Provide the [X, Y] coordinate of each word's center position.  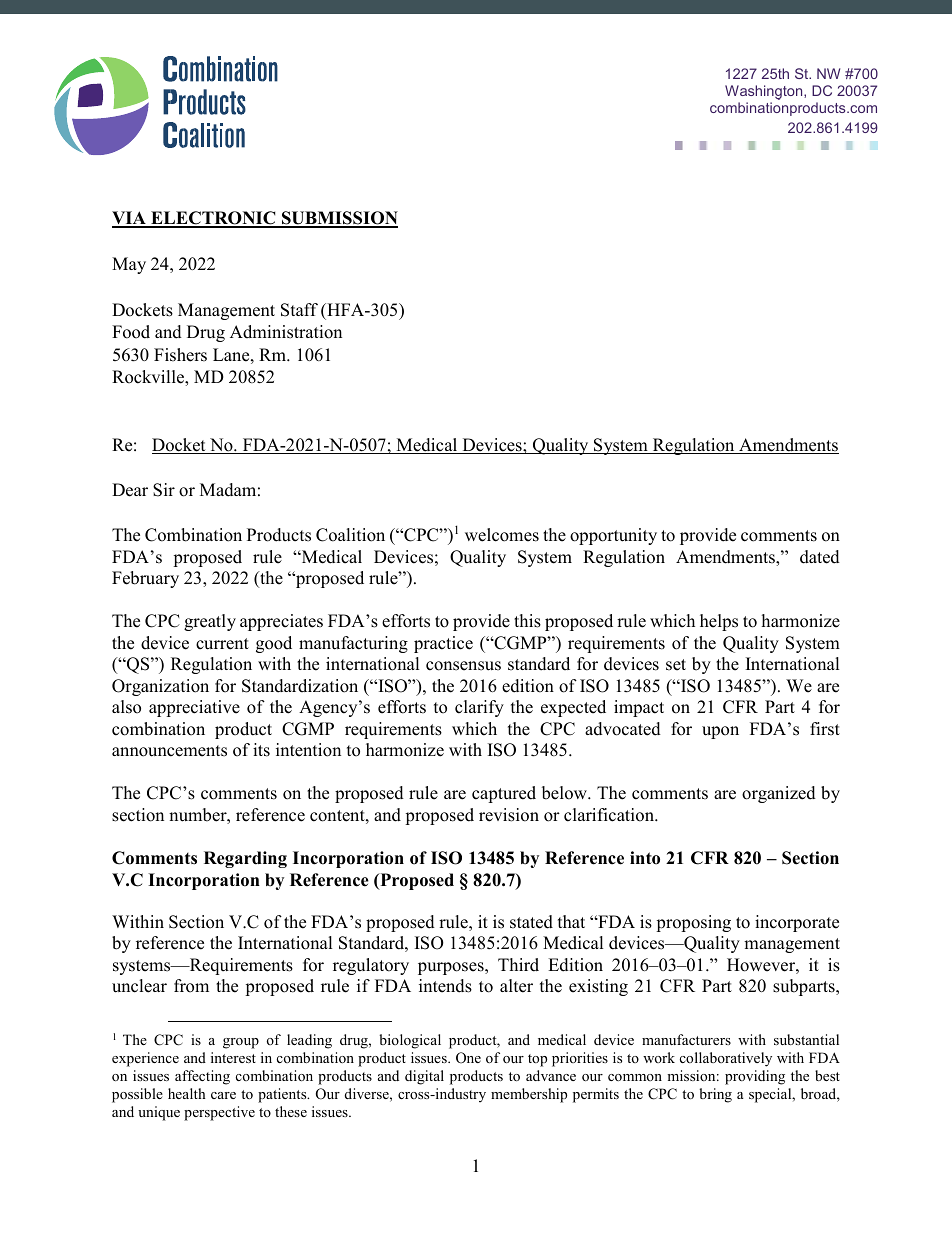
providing [755, 1077]
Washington [765, 92]
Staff [299, 310]
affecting [202, 1077]
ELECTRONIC [213, 219]
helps [719, 622]
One [468, 1058]
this [527, 621]
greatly [210, 622]
